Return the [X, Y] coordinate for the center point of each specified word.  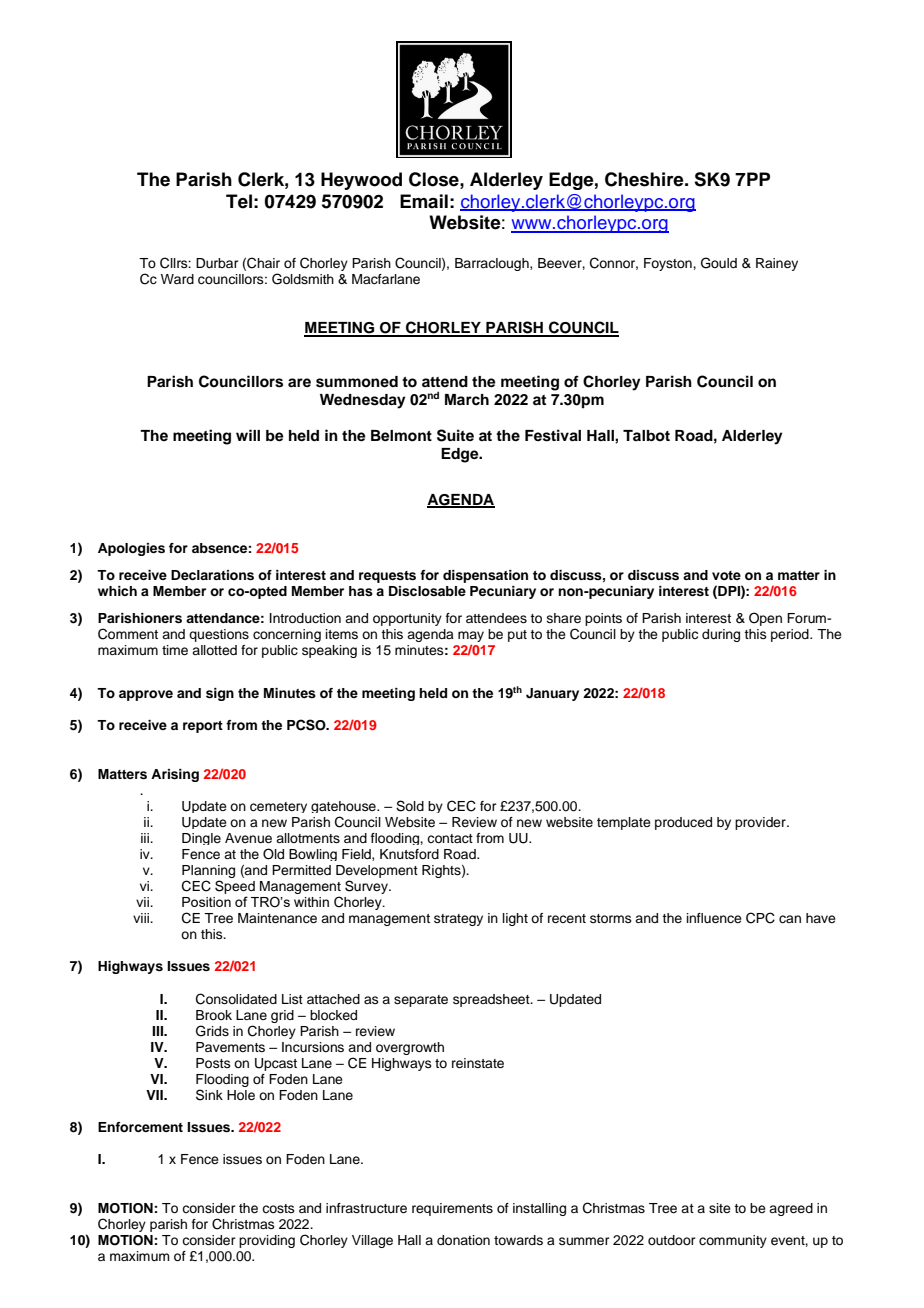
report [203, 727]
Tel [239, 201]
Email [424, 201]
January [552, 694]
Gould [719, 263]
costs [278, 1208]
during [721, 635]
